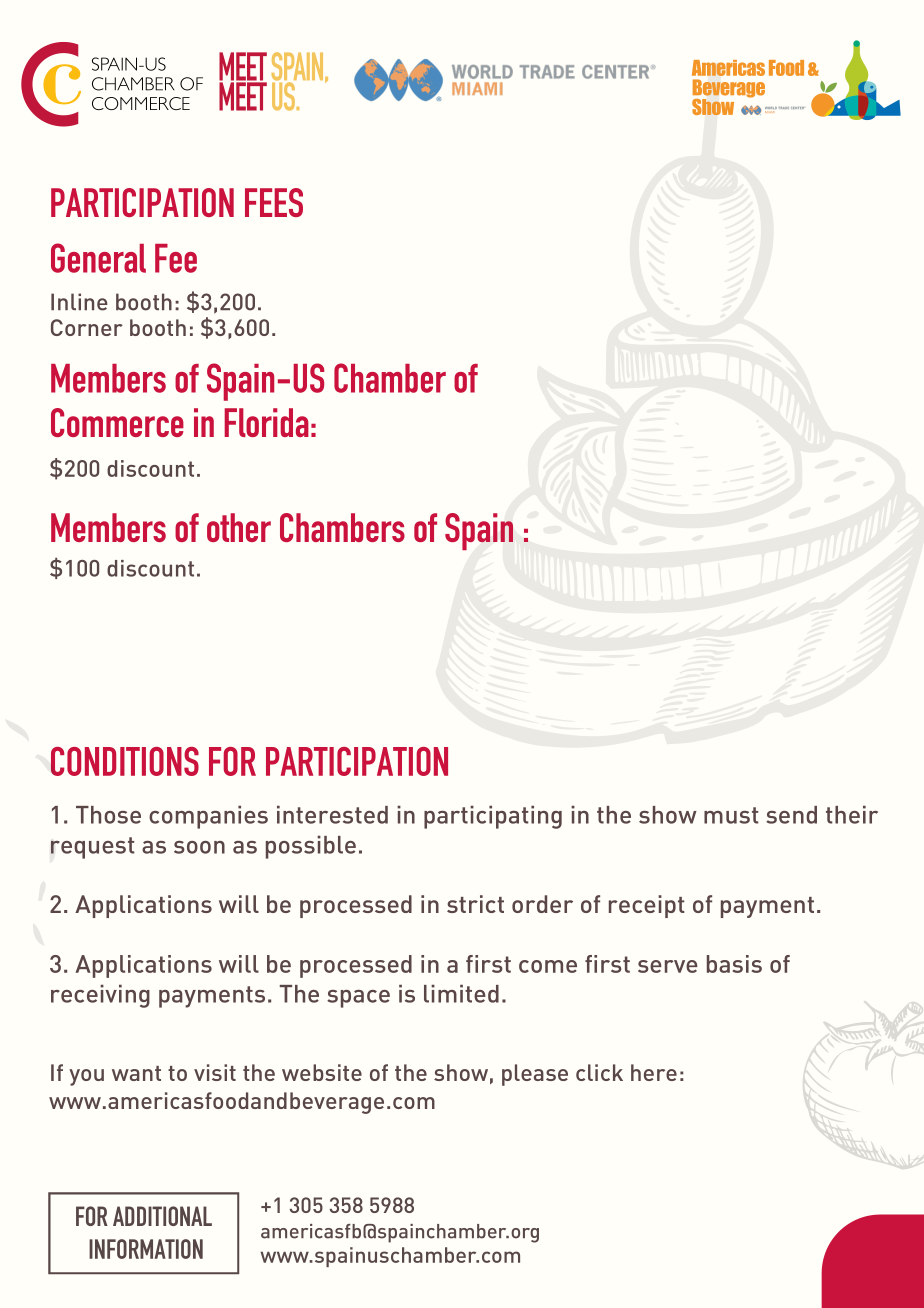  What do you see at coordinates (162, 1216) in the screenshot?
I see `ADDITIONAL` at bounding box center [162, 1216].
